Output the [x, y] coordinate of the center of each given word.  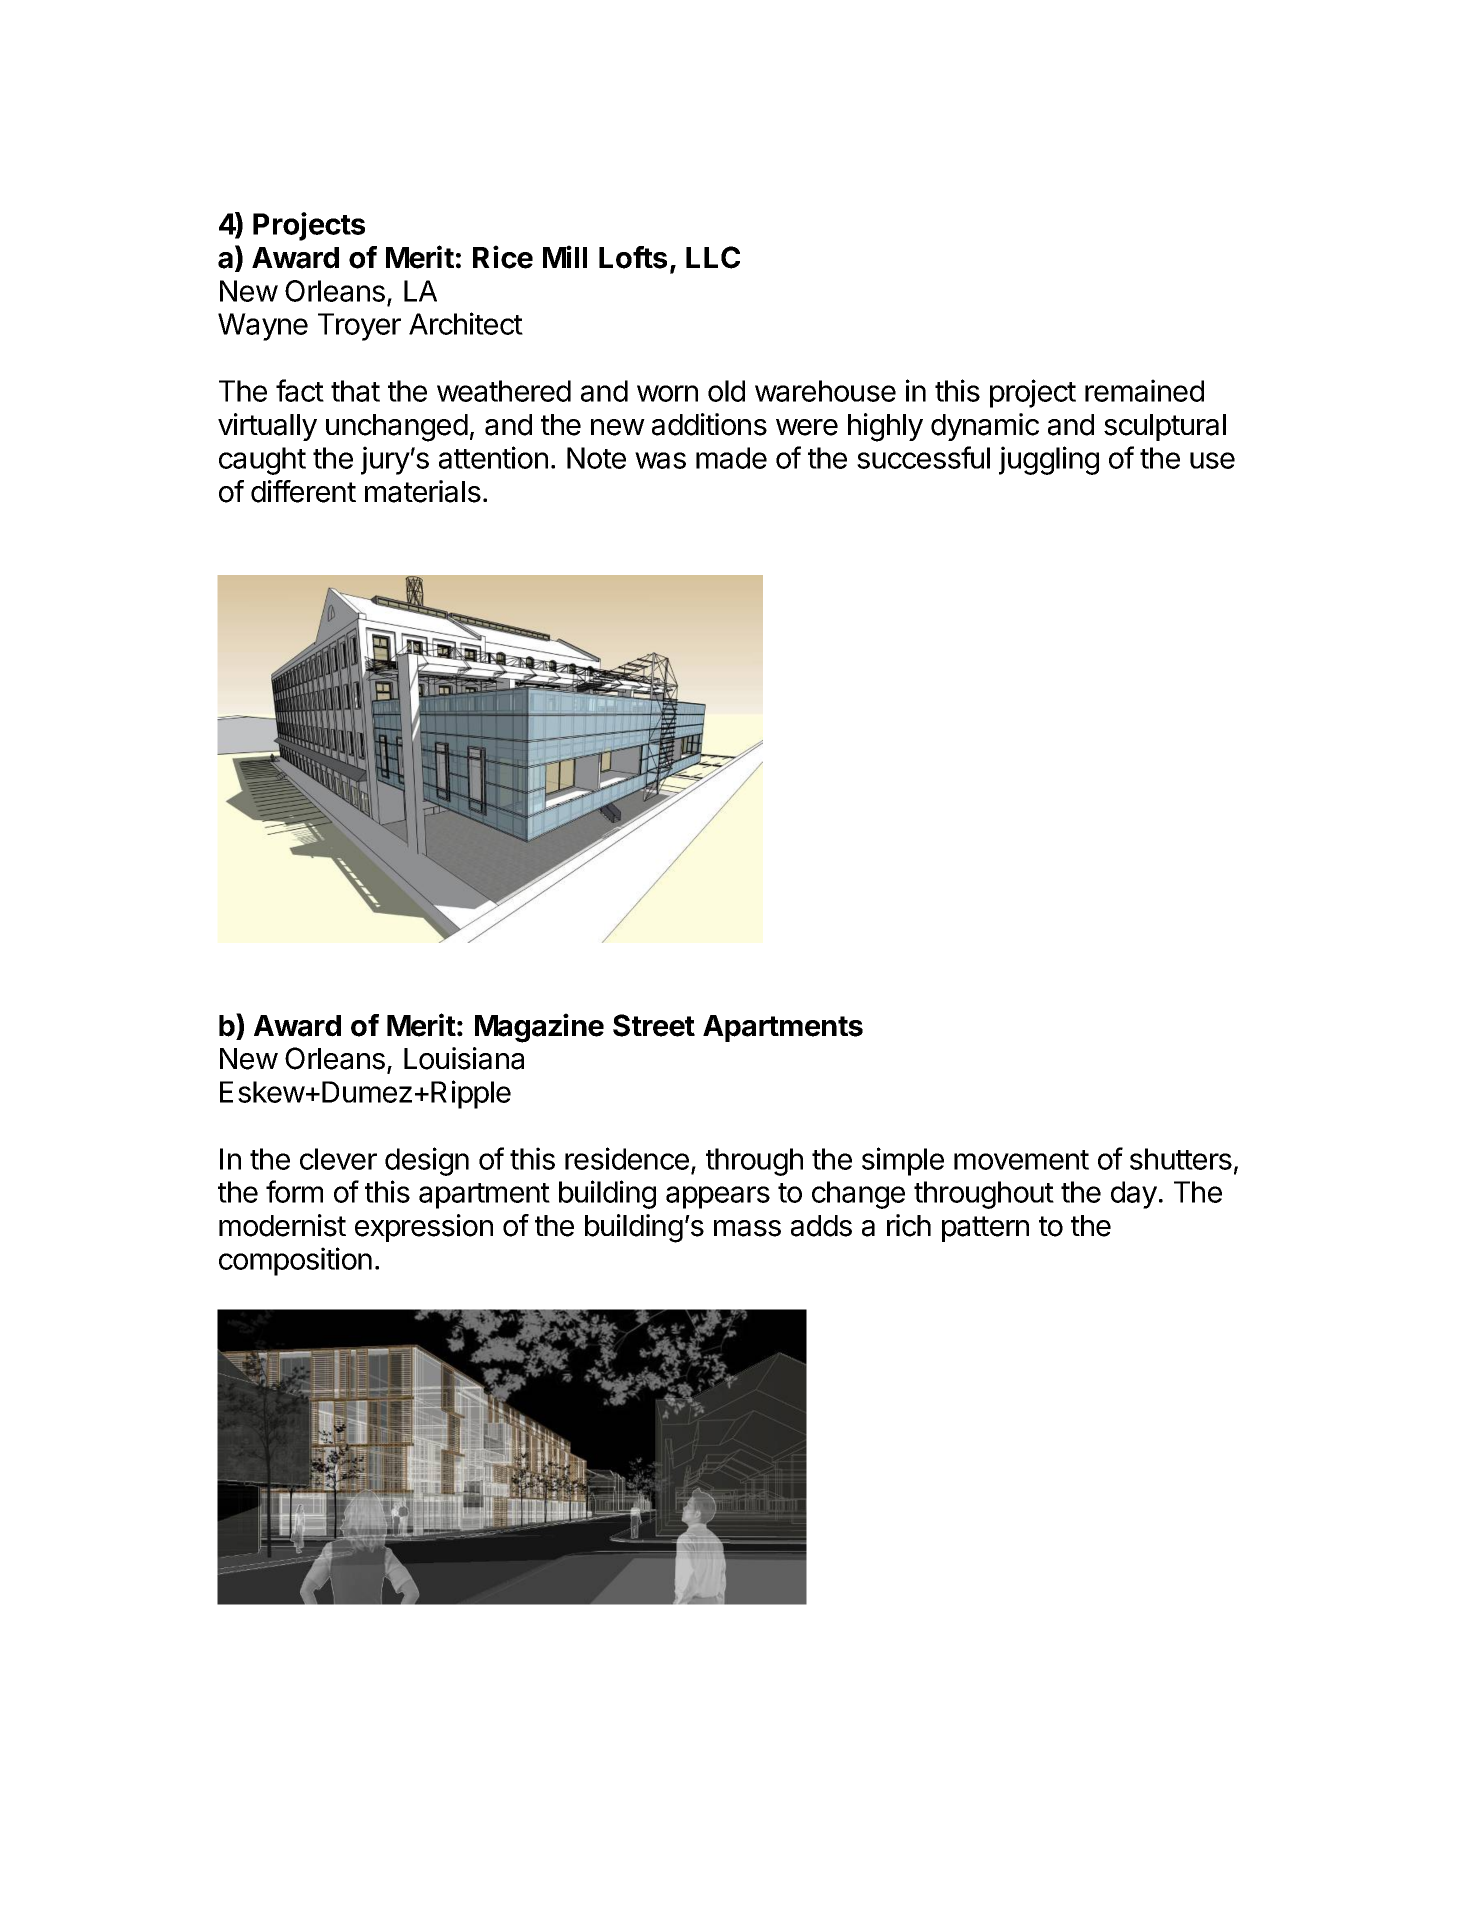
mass [747, 1228]
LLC [713, 257]
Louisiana [464, 1058]
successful [923, 457]
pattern [985, 1229]
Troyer [359, 327]
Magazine [539, 1028]
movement [1021, 1160]
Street [654, 1025]
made [731, 458]
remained [1144, 390]
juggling [1049, 460]
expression [424, 1228]
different [303, 491]
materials [423, 491]
